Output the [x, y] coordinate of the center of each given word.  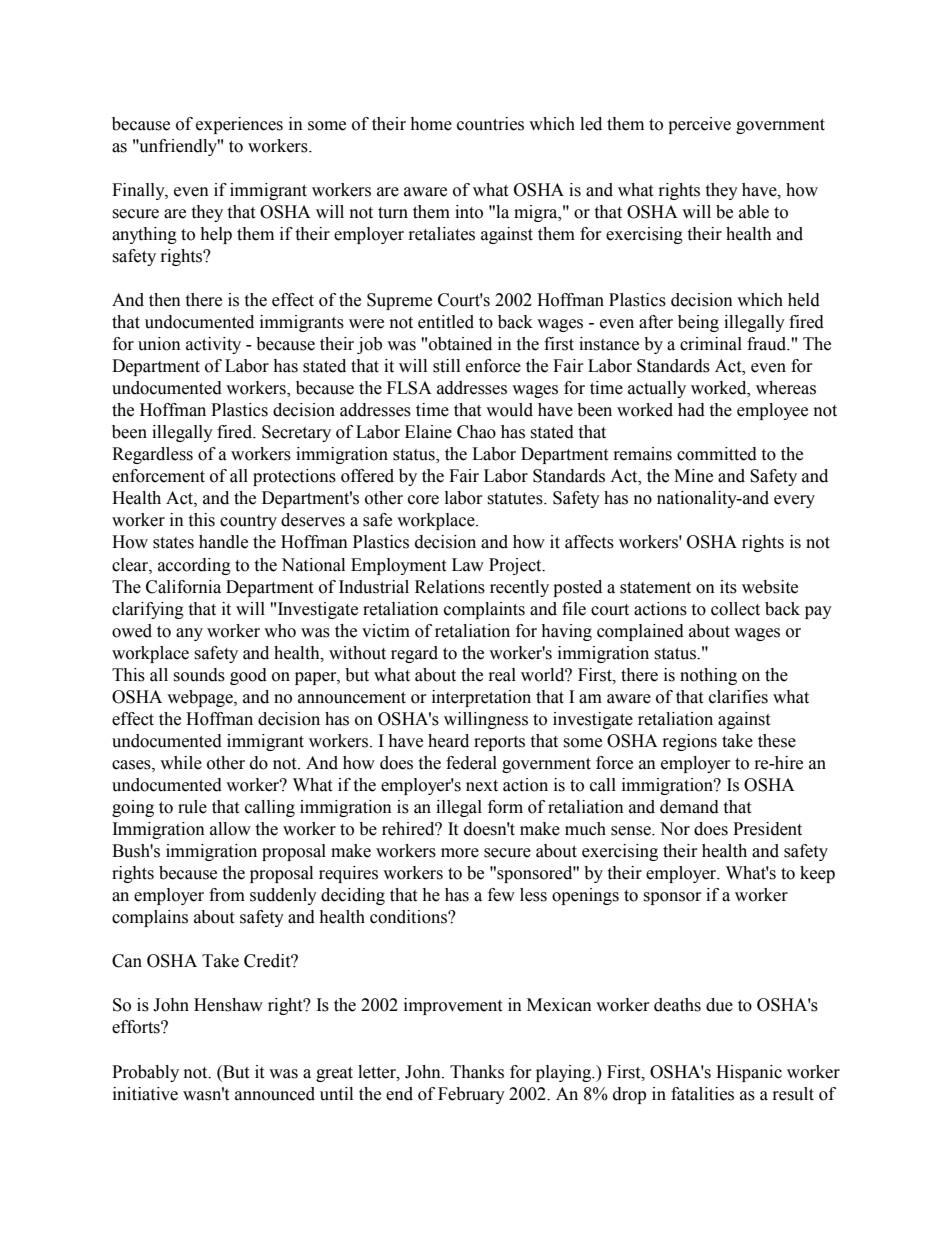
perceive [699, 125]
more [460, 853]
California [183, 587]
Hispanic [749, 1073]
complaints [484, 610]
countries [490, 124]
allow [230, 829]
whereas [786, 388]
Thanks [477, 1072]
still [446, 366]
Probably [145, 1073]
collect [735, 609]
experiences [239, 125]
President [767, 829]
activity [213, 345]
